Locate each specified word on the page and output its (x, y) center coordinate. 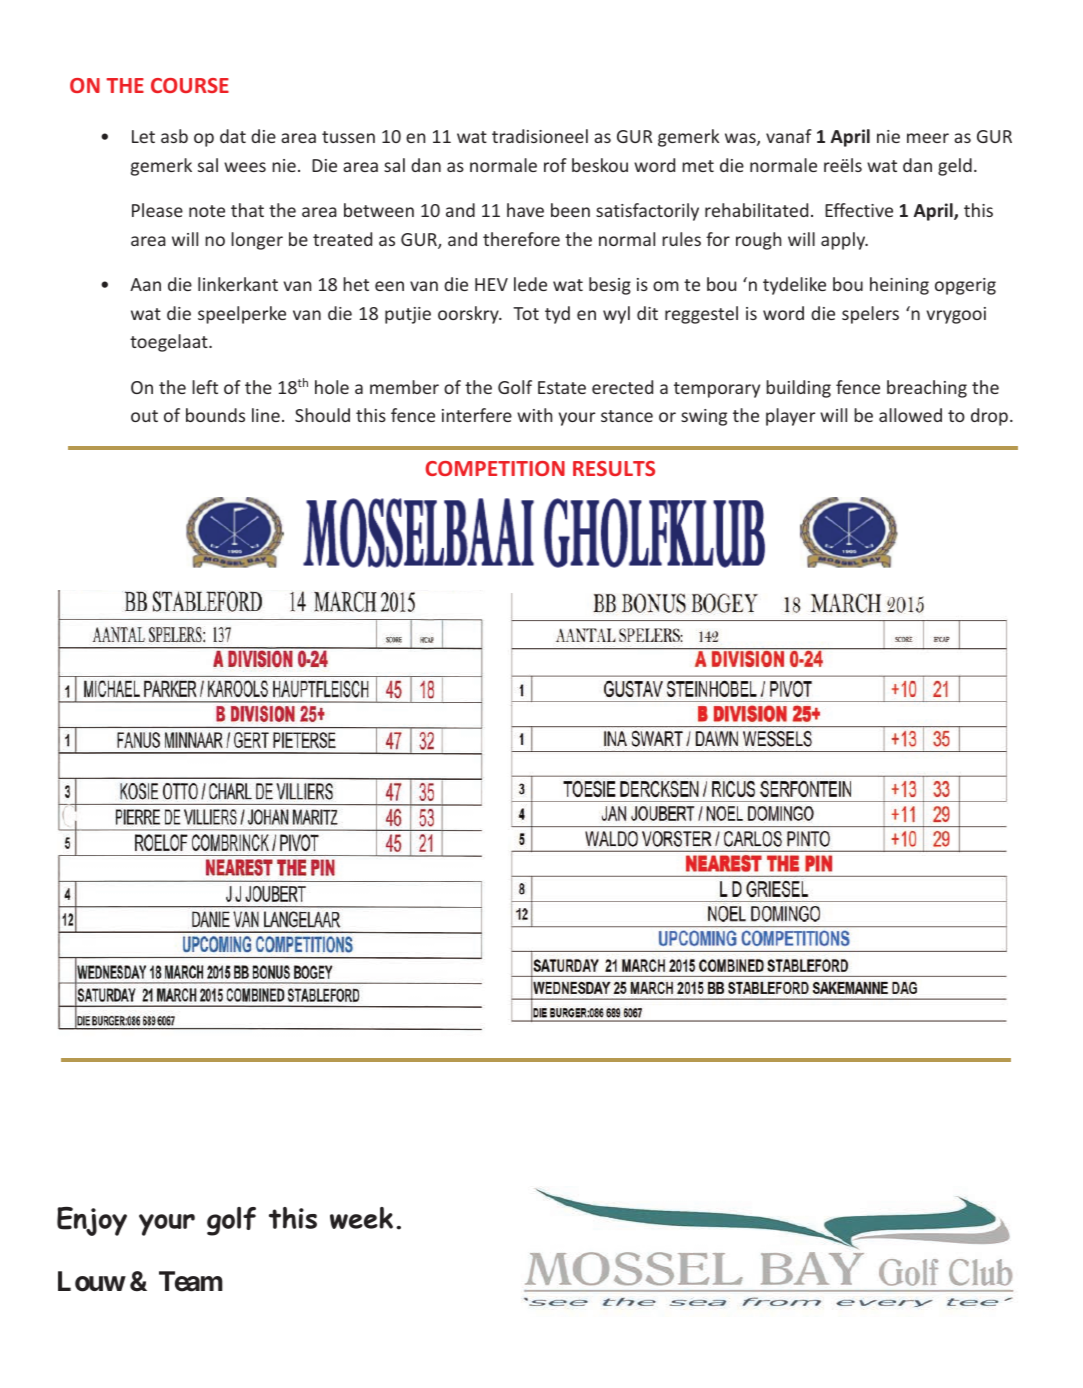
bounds (215, 415)
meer (928, 138)
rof (555, 165)
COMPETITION (495, 468)
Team (191, 1281)
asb (174, 136)
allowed (910, 415)
